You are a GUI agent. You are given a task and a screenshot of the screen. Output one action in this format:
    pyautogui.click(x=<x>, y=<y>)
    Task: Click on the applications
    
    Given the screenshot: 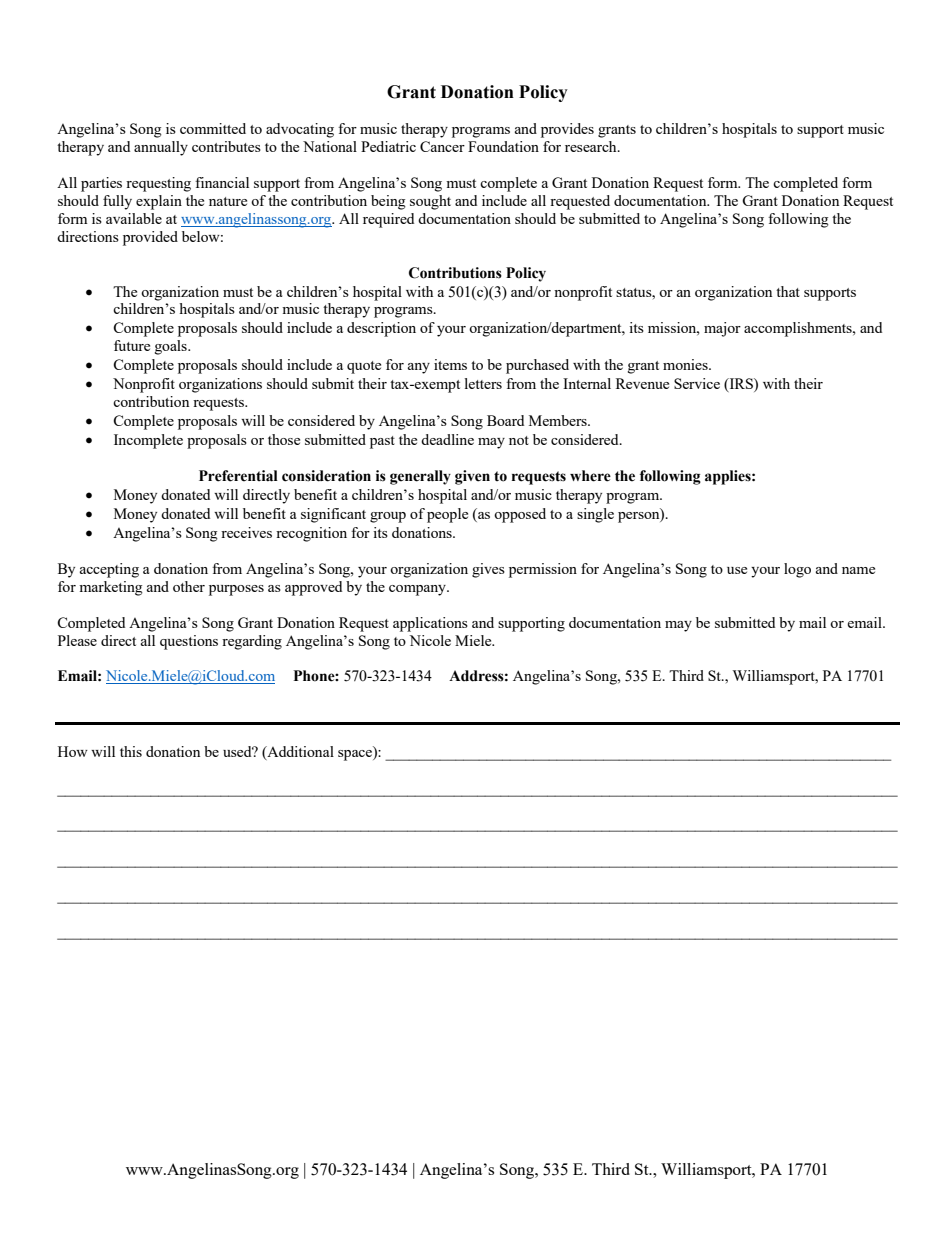 What is the action you would take?
    pyautogui.click(x=430, y=624)
